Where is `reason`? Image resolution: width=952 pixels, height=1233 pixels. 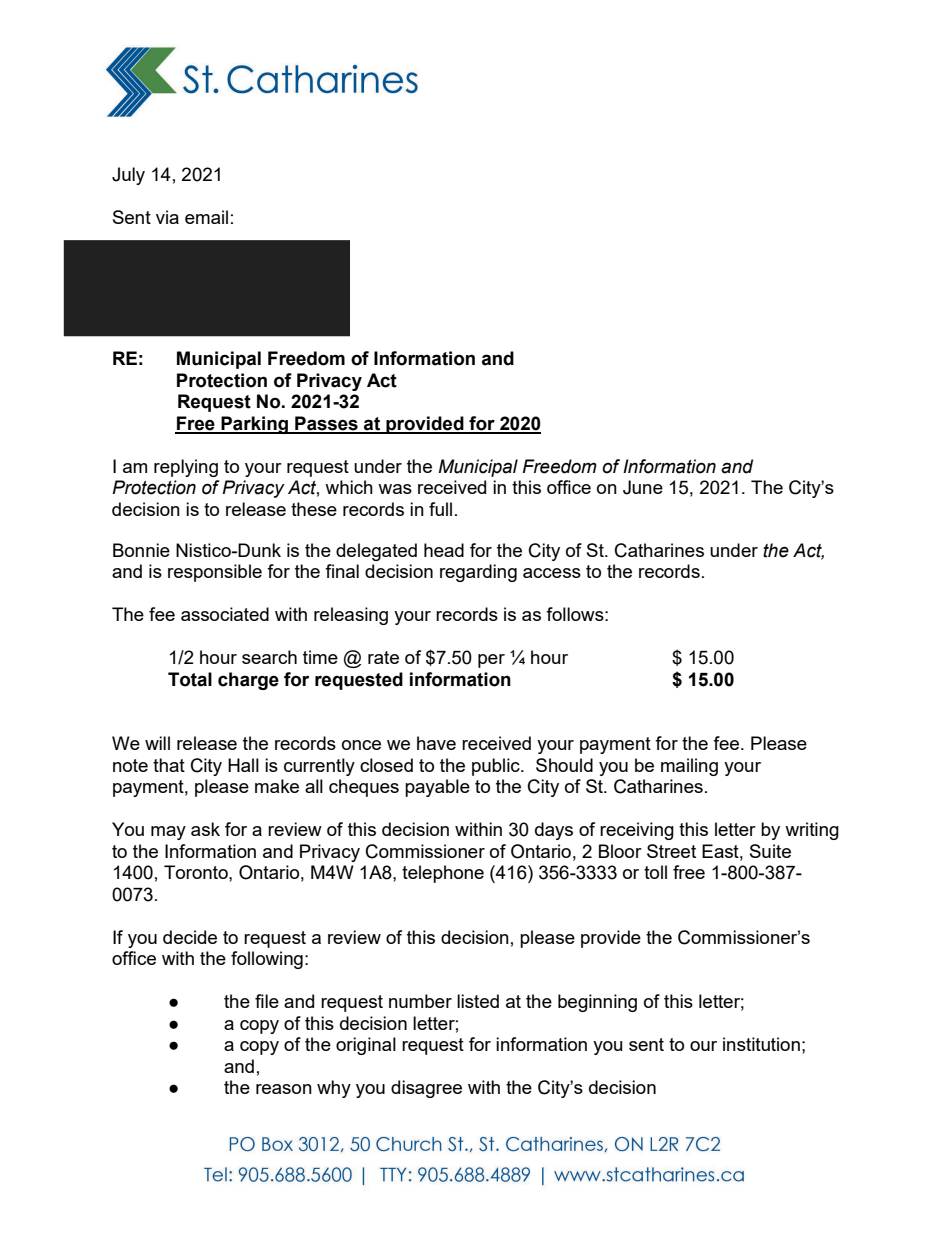 reason is located at coordinates (284, 1089).
